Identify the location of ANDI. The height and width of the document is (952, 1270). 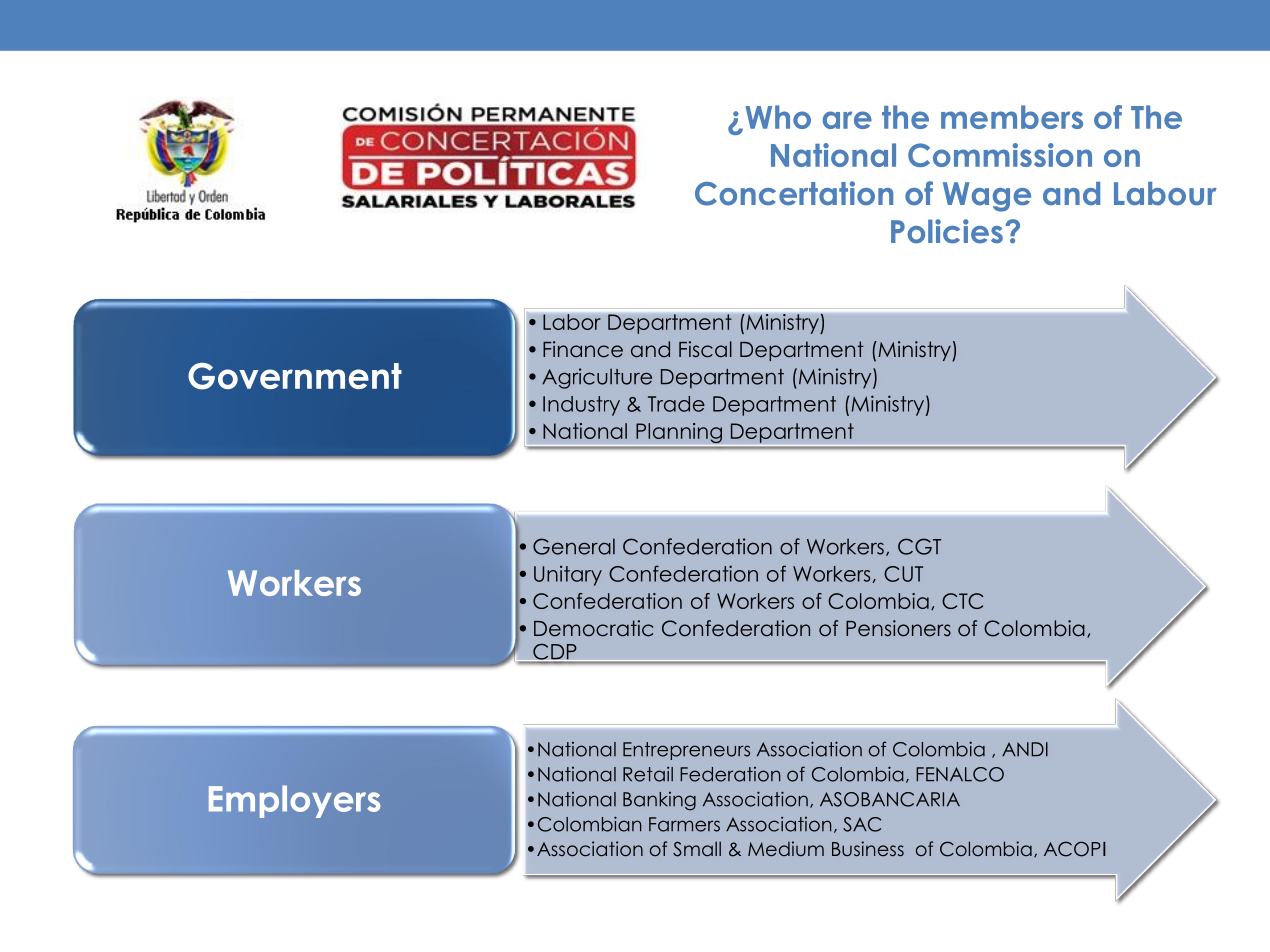
(1025, 749).
